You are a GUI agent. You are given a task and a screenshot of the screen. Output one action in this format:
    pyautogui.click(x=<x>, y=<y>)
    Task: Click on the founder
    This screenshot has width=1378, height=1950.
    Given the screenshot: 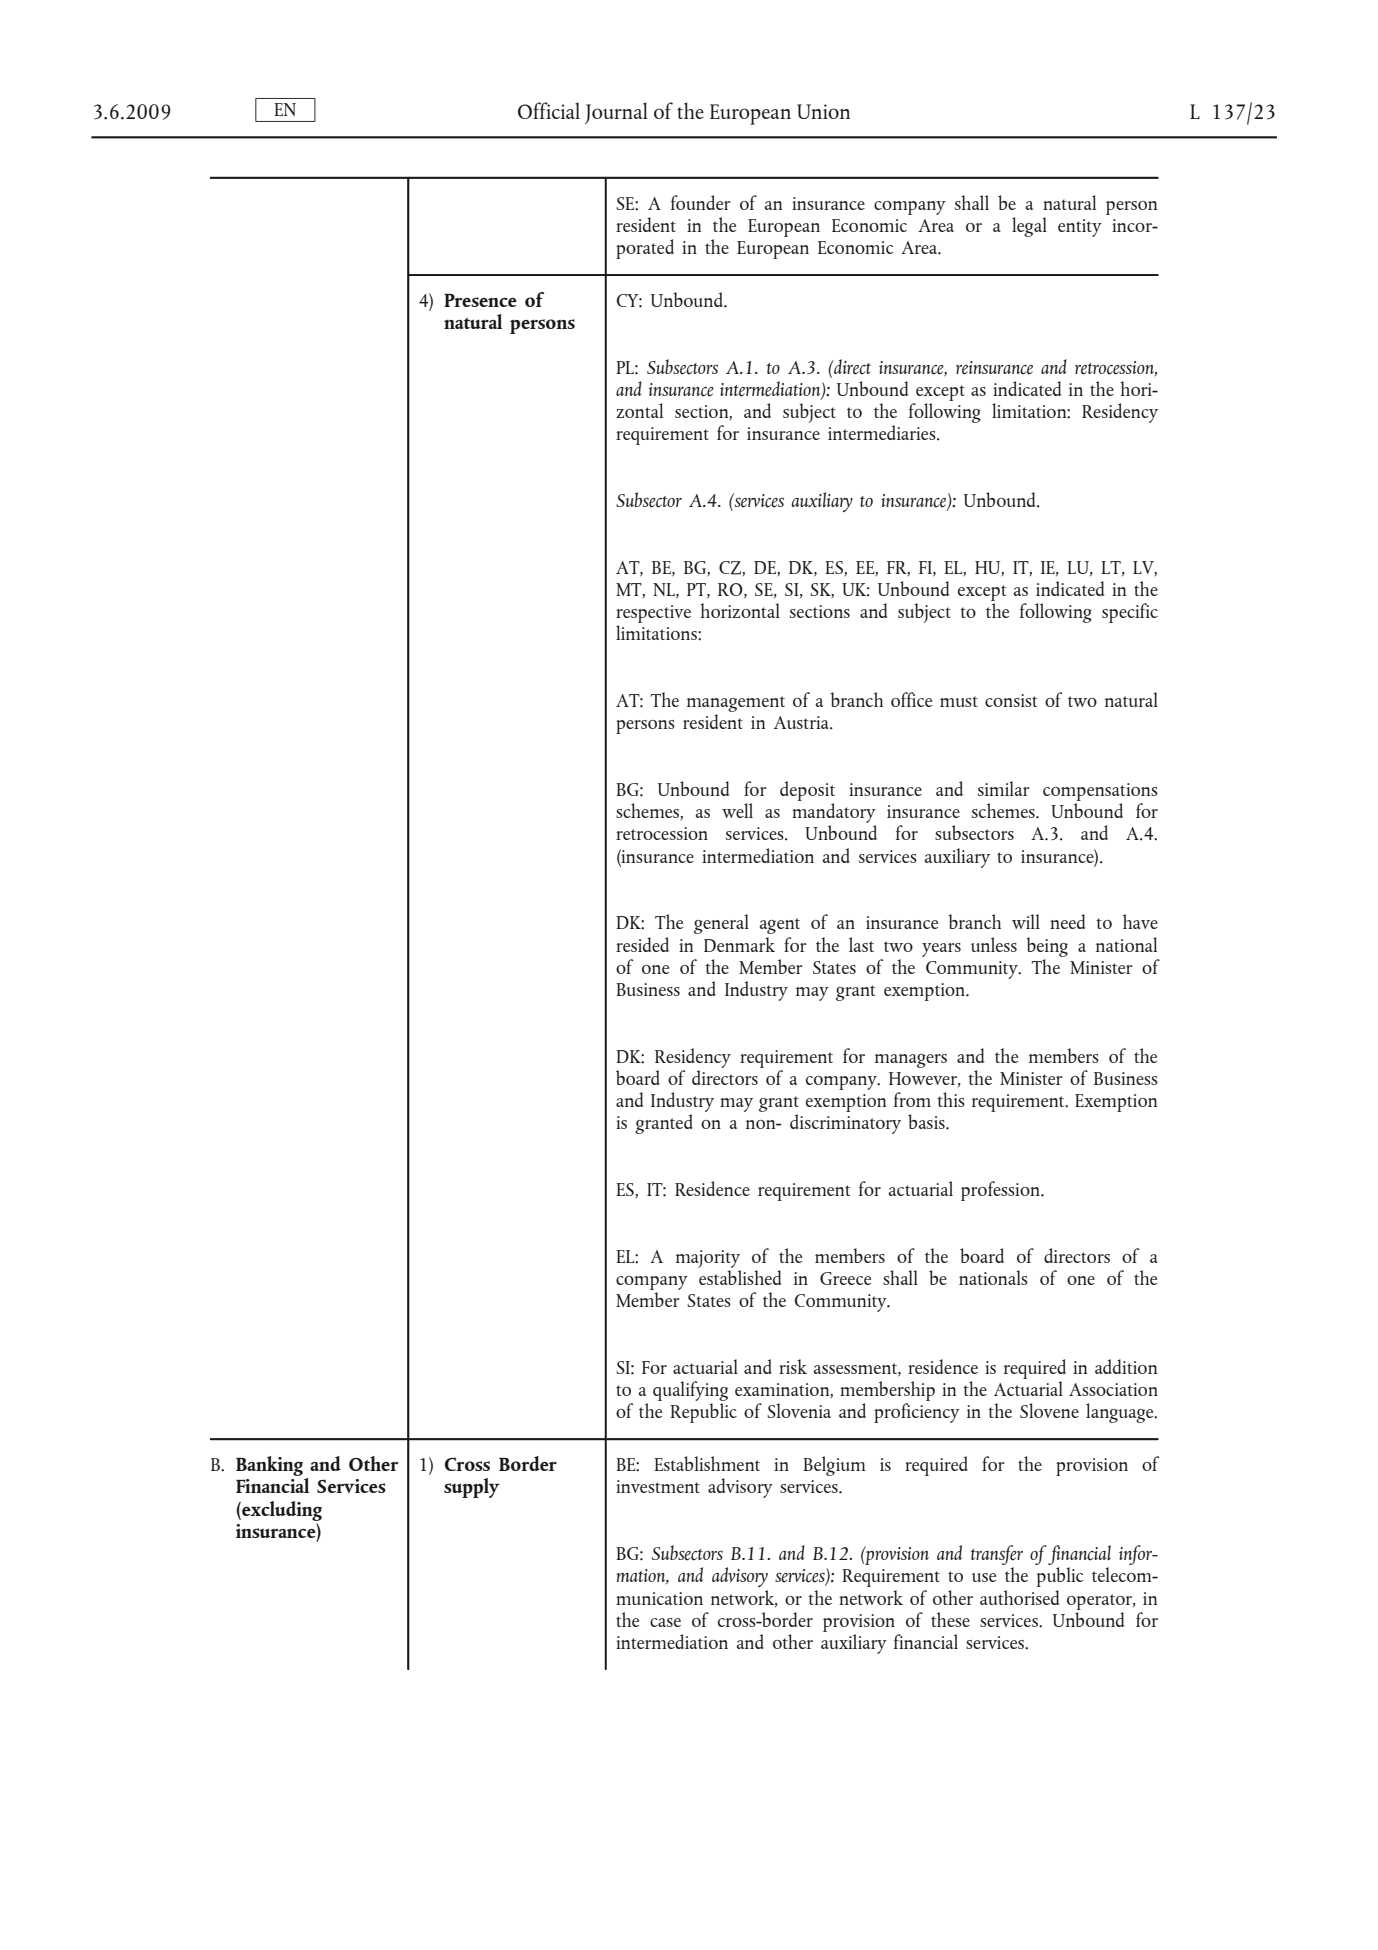 What is the action you would take?
    pyautogui.click(x=701, y=202)
